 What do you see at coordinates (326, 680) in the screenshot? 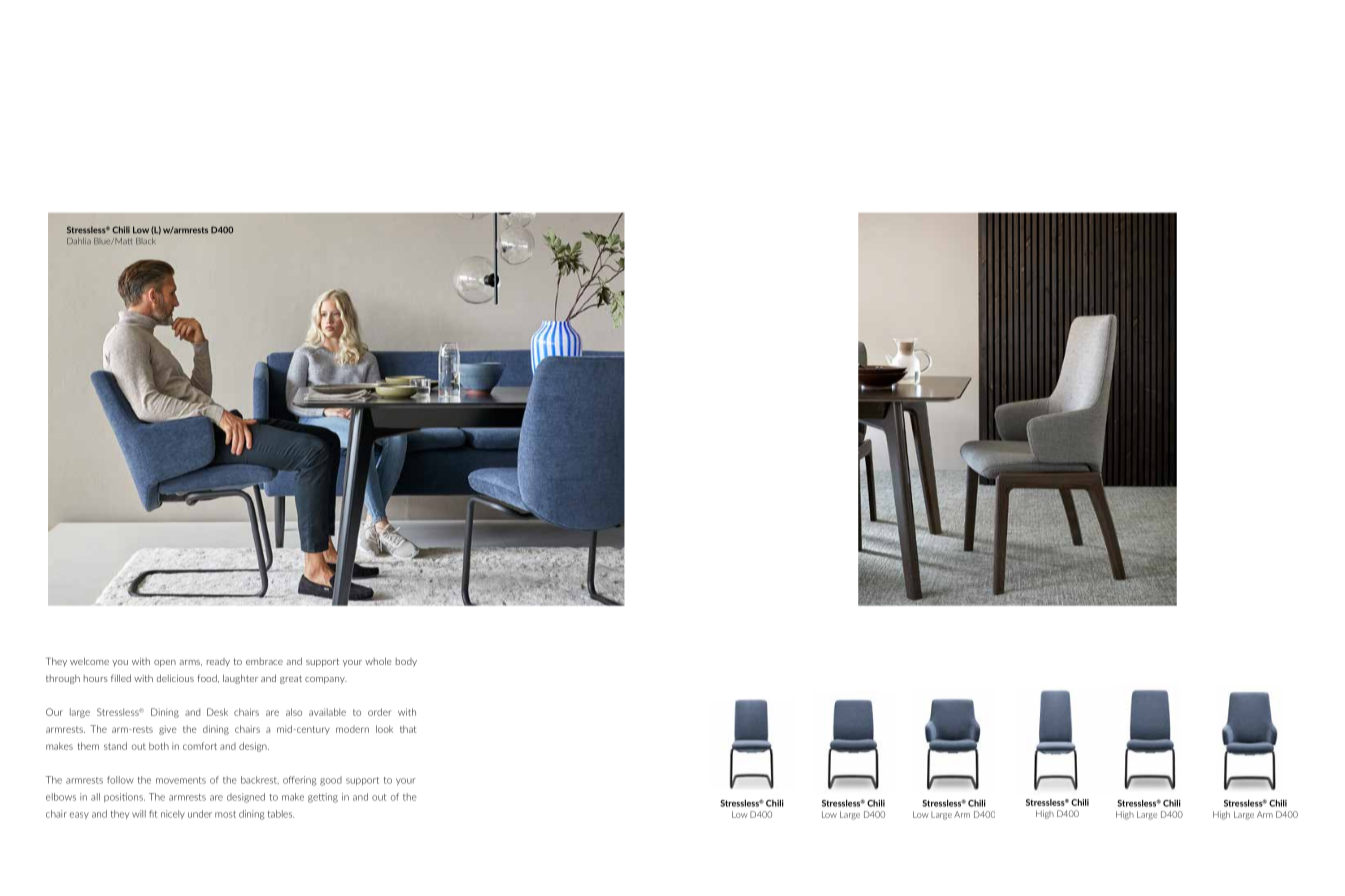
I see `company` at bounding box center [326, 680].
